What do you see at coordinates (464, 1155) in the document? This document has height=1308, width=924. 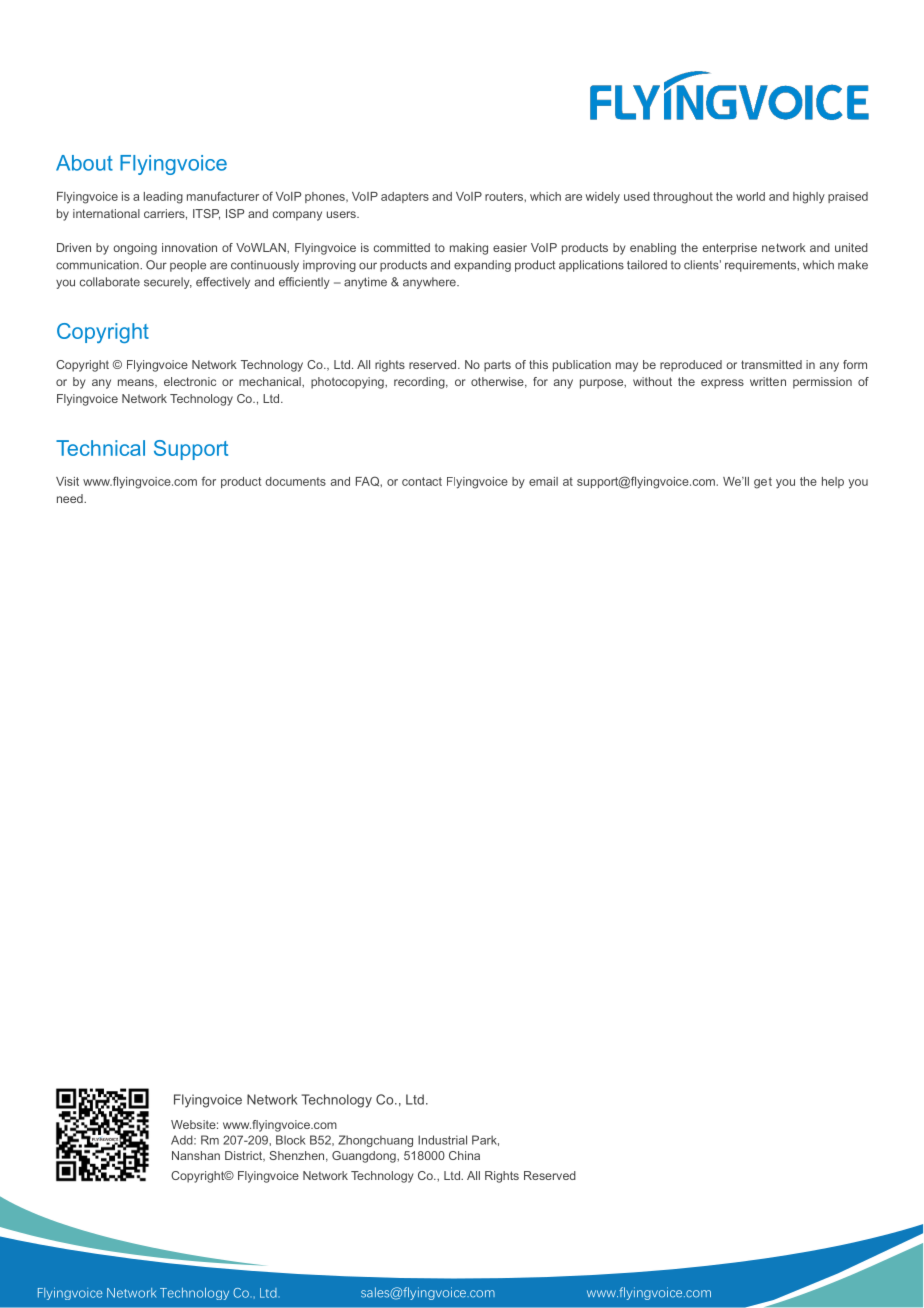 I see `China` at bounding box center [464, 1155].
